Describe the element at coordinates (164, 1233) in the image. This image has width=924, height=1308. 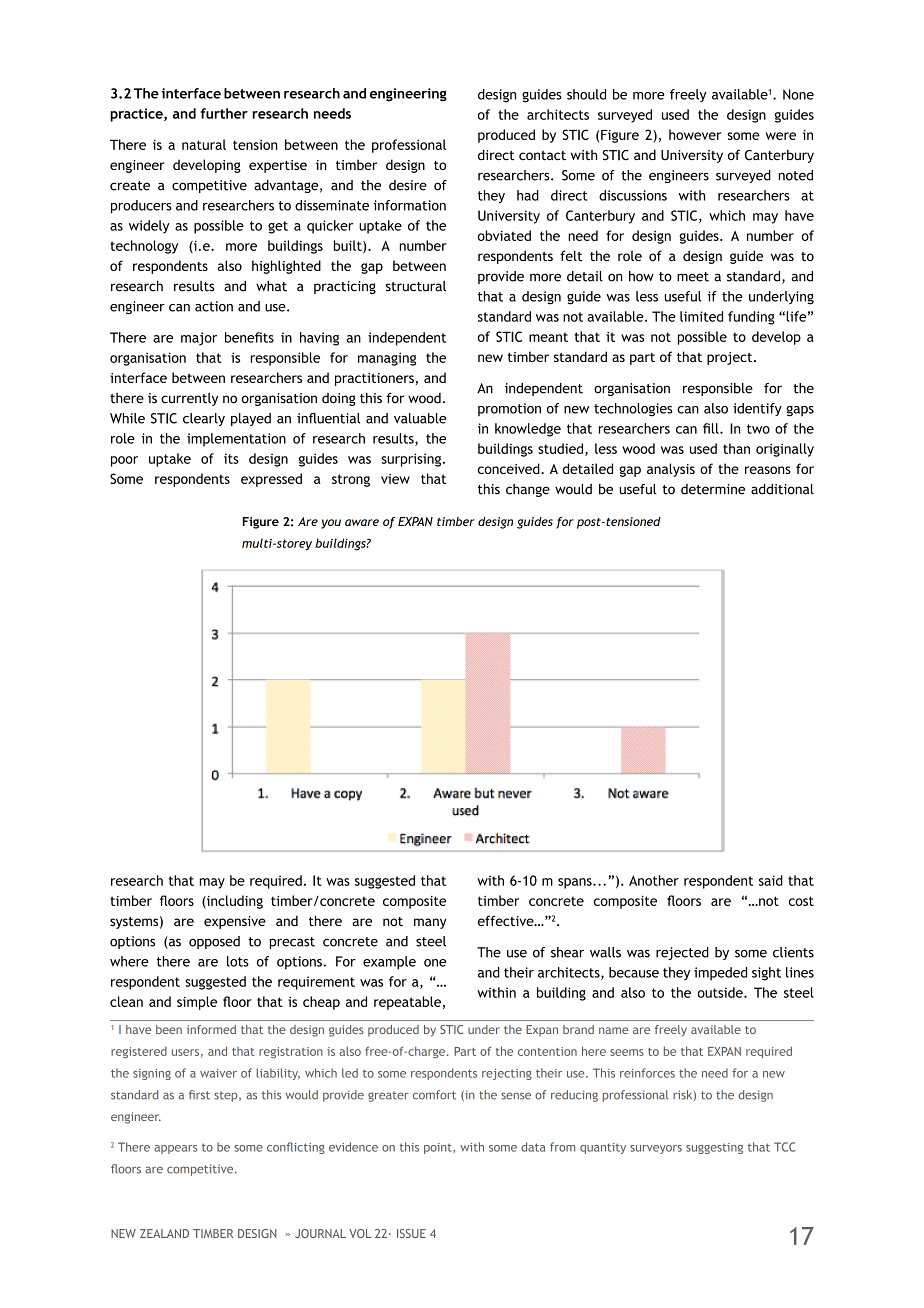
I see `ZEALAND` at that location.
